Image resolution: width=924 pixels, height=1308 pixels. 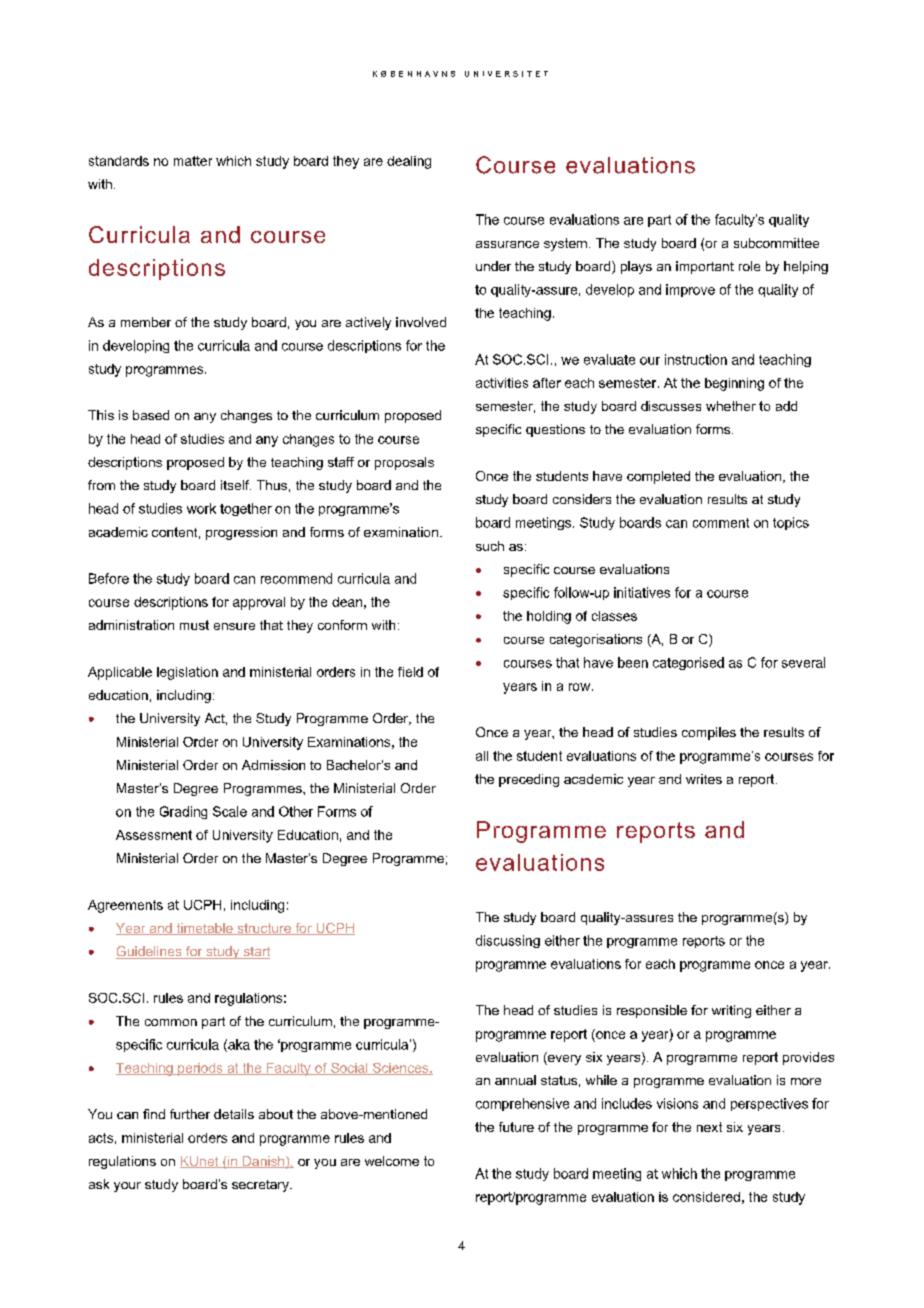 I want to click on matter, so click(x=193, y=161).
